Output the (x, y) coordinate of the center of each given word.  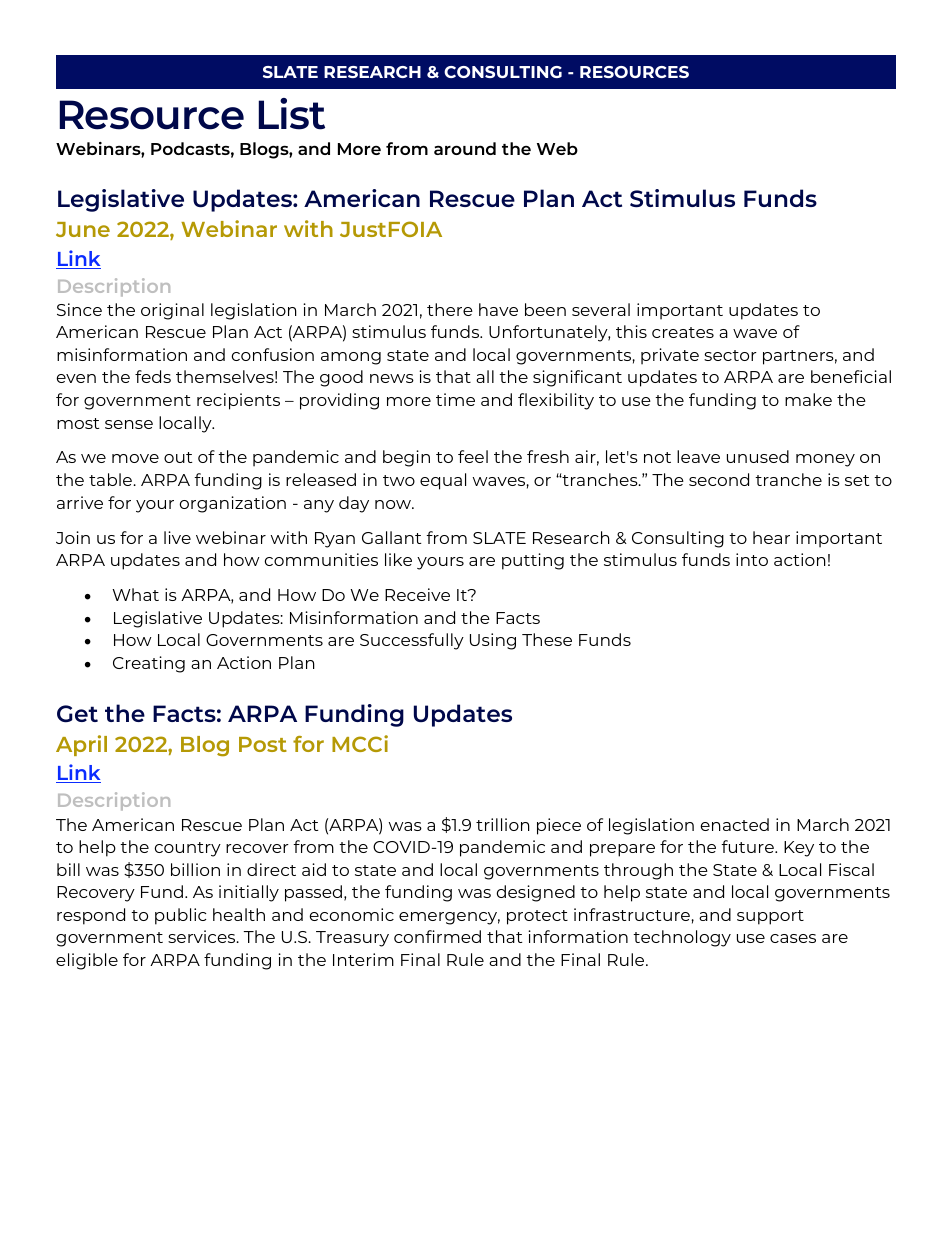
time (455, 399)
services (203, 936)
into (752, 559)
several (601, 309)
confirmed (437, 936)
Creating (149, 664)
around (465, 148)
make (808, 399)
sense (129, 424)
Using (493, 641)
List (292, 114)
